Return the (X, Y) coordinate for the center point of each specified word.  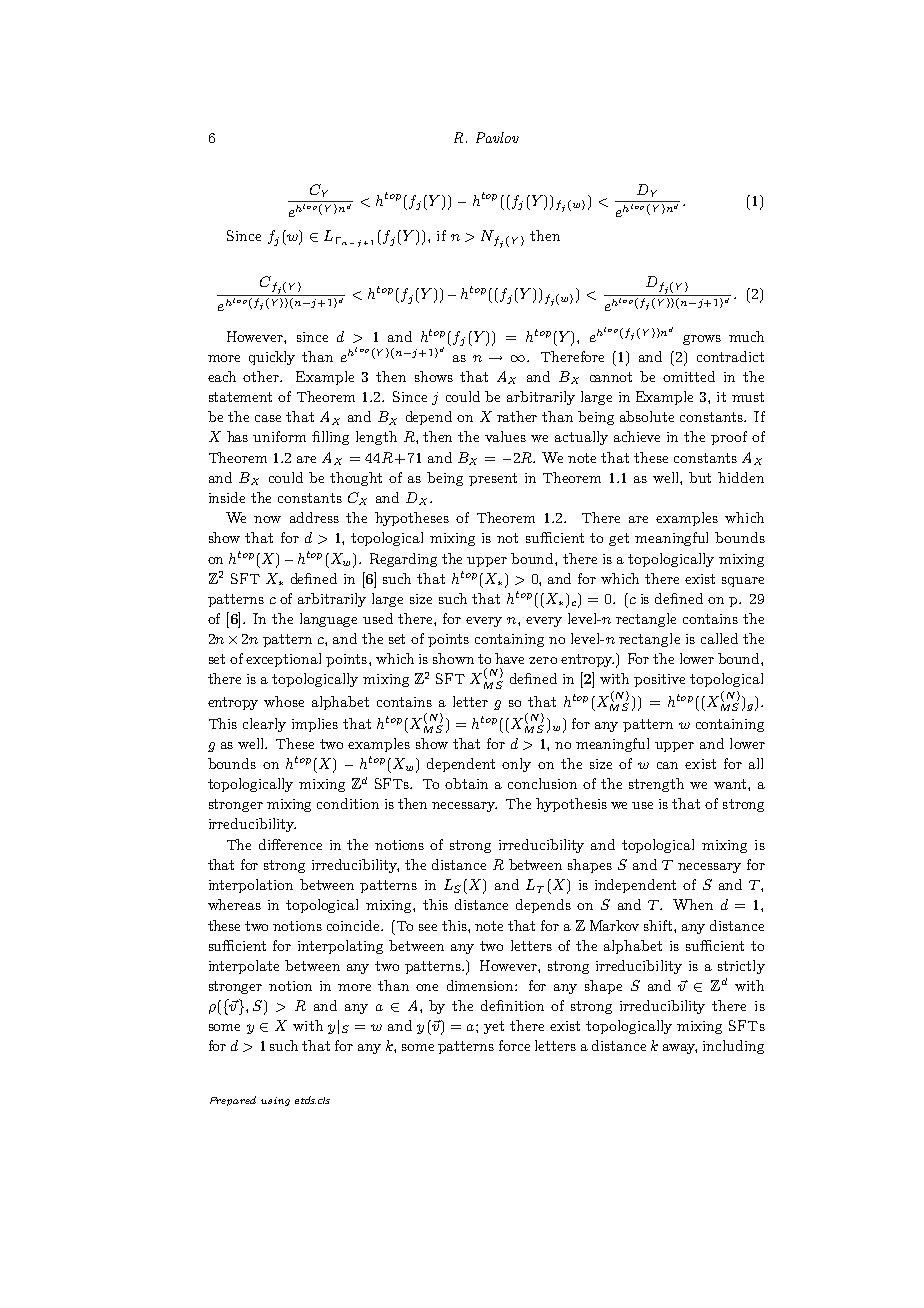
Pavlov (497, 137)
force (514, 1045)
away (680, 1049)
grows (702, 340)
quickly (272, 358)
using (275, 1101)
